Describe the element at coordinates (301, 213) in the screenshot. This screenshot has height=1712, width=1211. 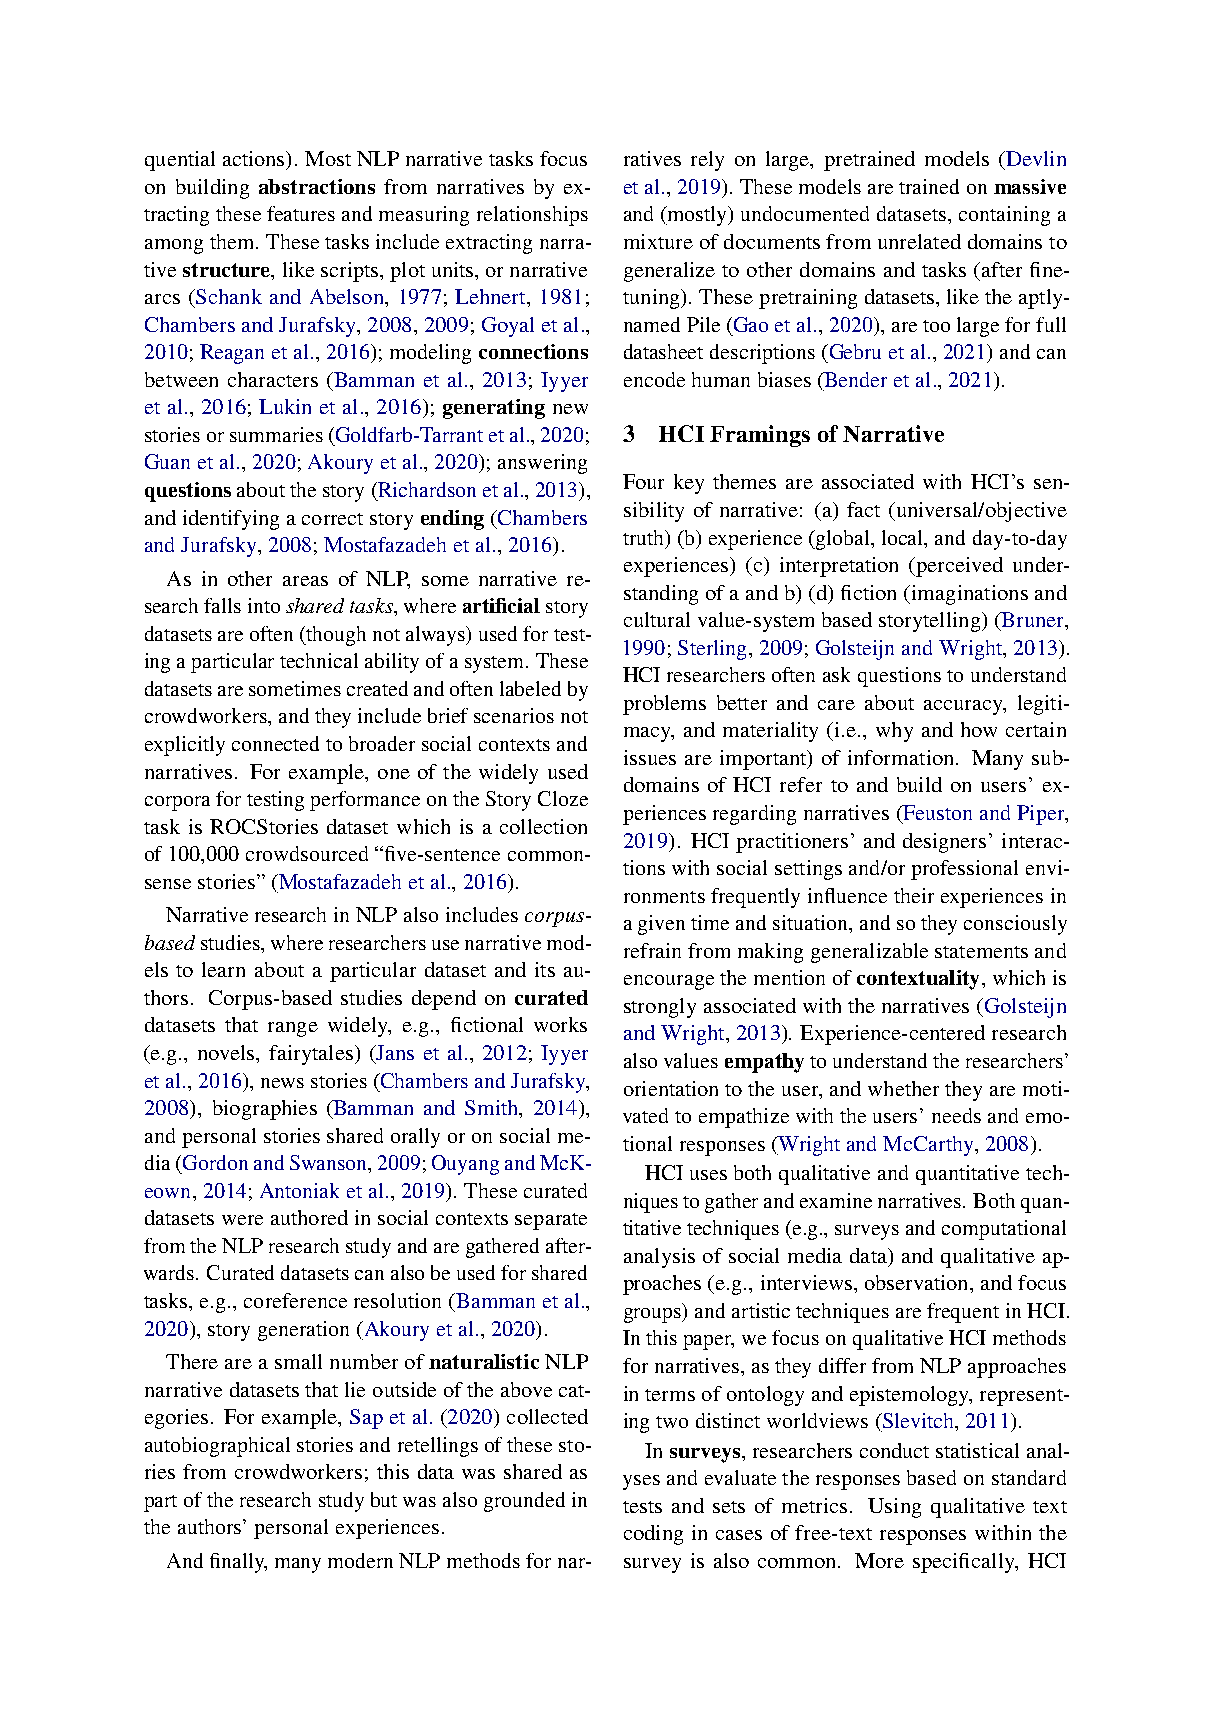
I see `features` at that location.
